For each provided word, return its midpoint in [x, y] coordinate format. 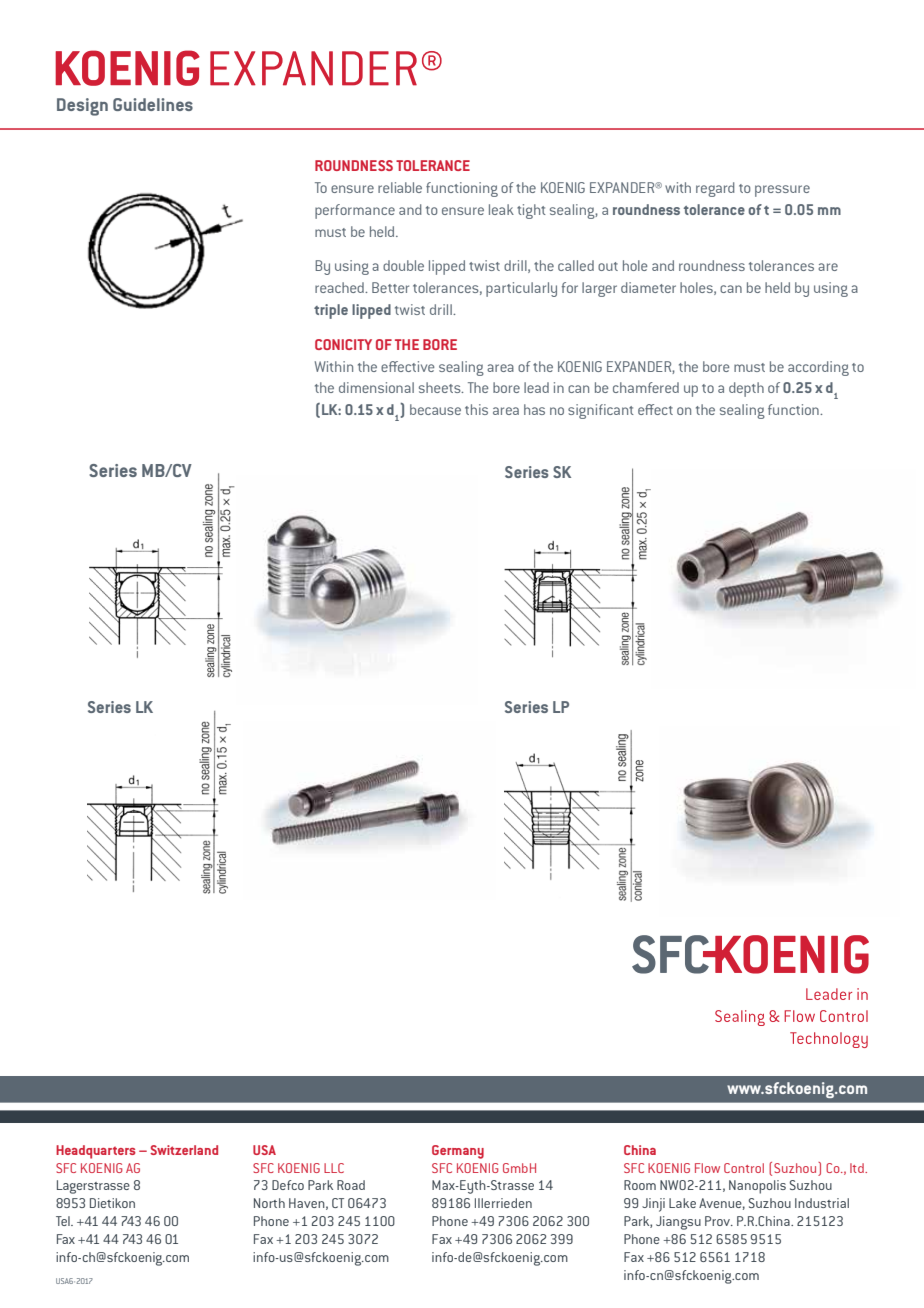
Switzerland [184, 1150]
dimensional [376, 387]
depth [746, 389]
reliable [400, 187]
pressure [782, 191]
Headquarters [96, 1152]
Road [351, 1185]
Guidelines [153, 104]
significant [601, 411]
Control [744, 1168]
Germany [458, 1152]
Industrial [822, 1203]
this [476, 409]
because [435, 409]
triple [331, 311]
